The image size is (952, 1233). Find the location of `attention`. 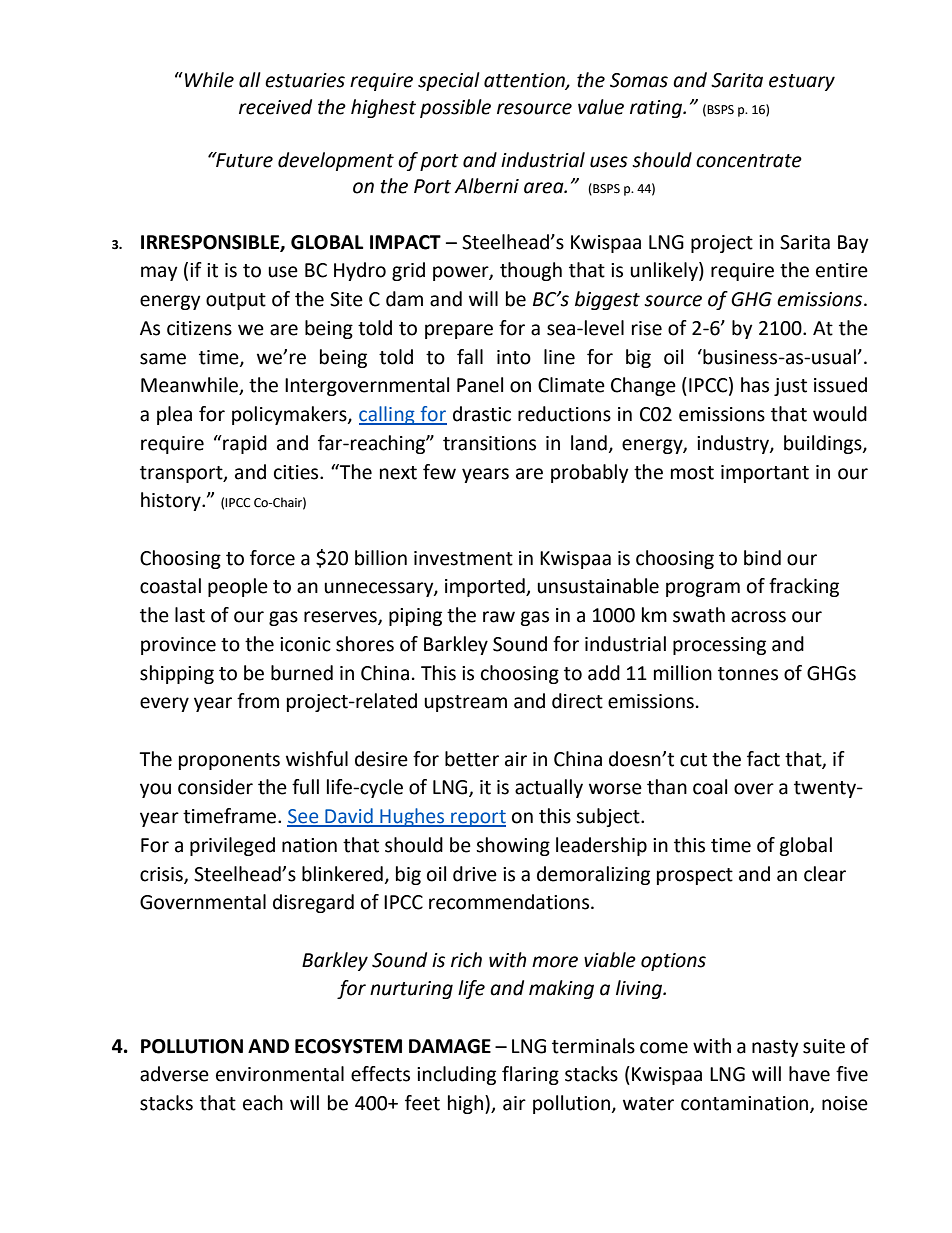

attention is located at coordinates (525, 81).
